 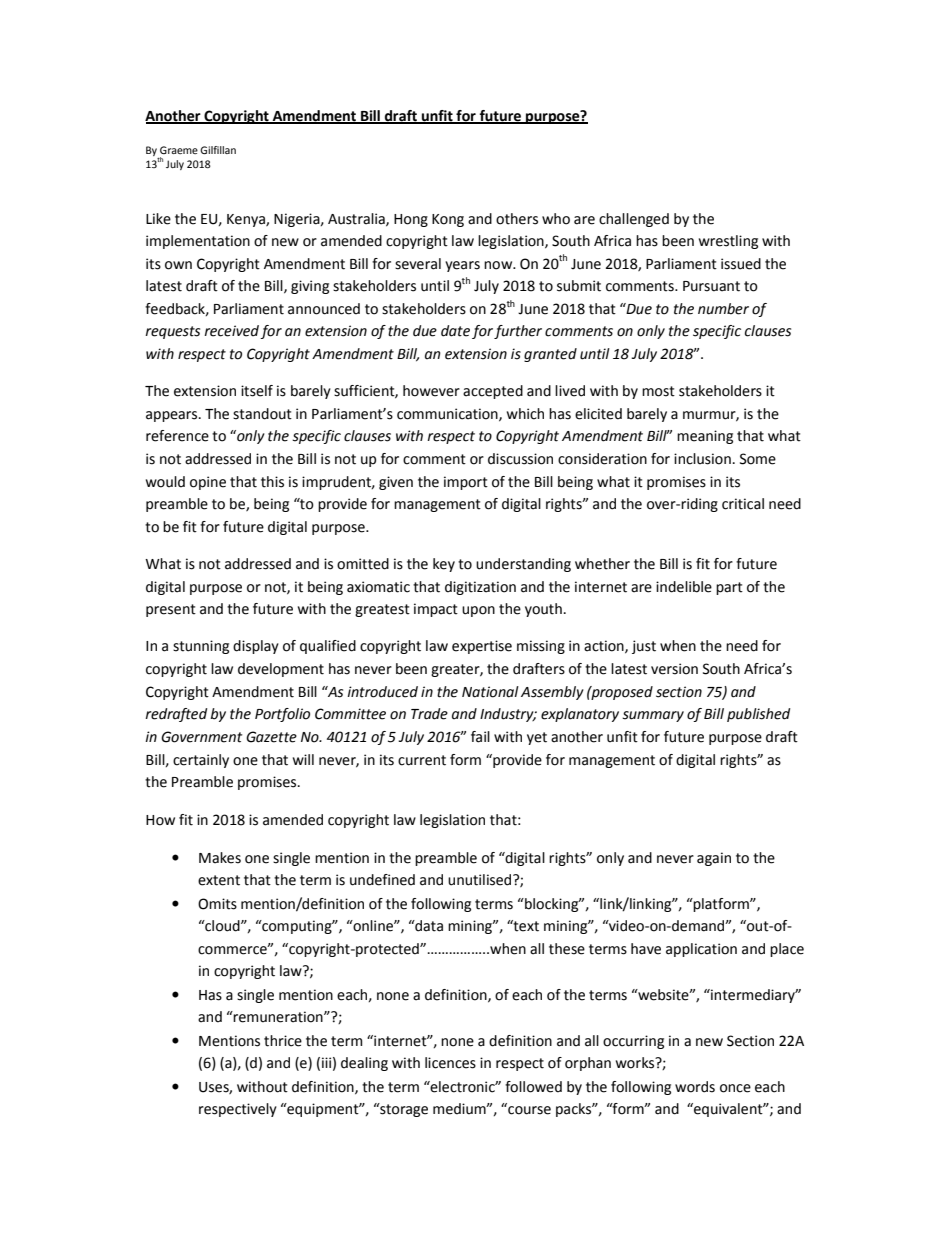 What do you see at coordinates (220, 858) in the document?
I see `Makes` at bounding box center [220, 858].
